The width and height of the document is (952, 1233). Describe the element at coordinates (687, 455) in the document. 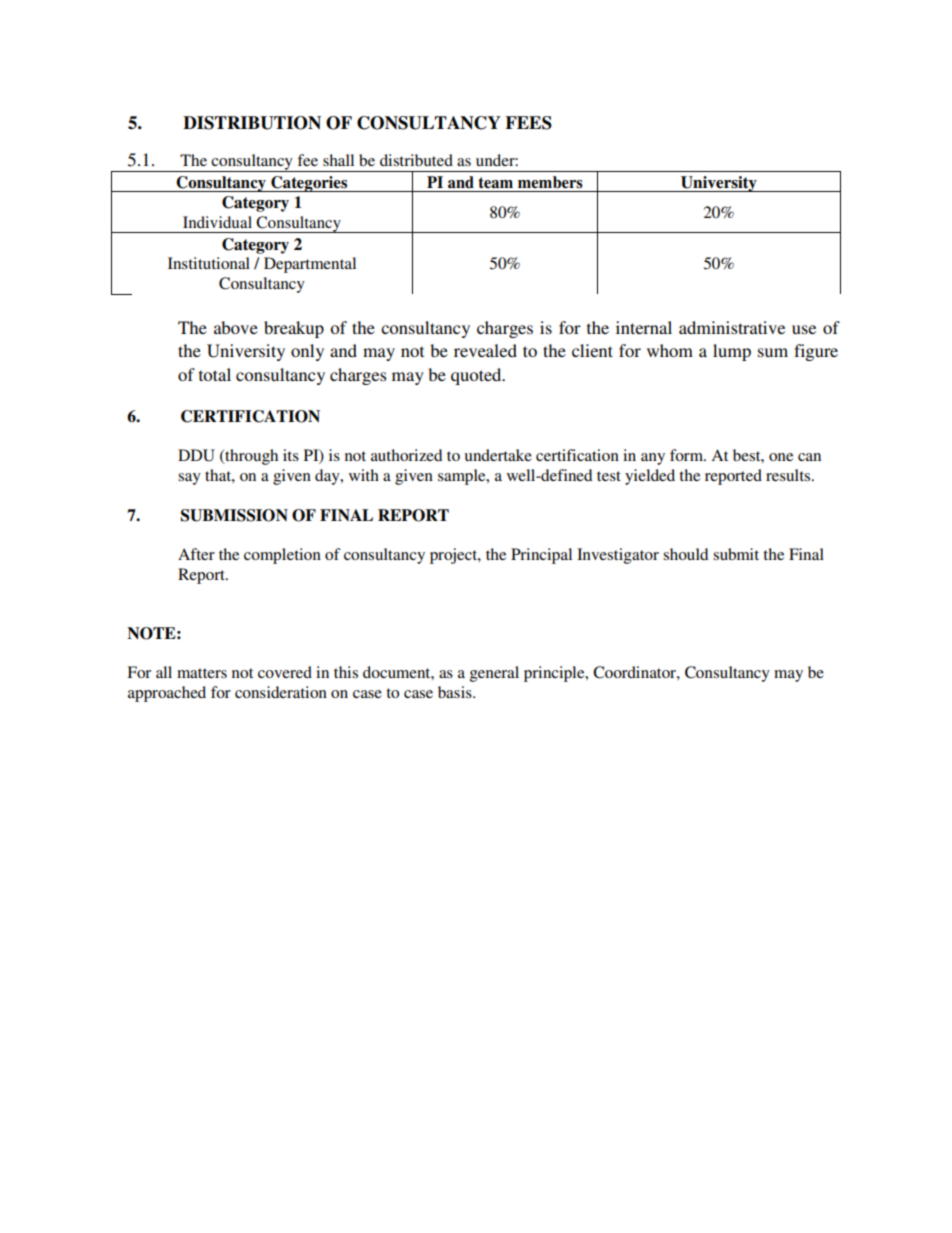

I see `form` at that location.
